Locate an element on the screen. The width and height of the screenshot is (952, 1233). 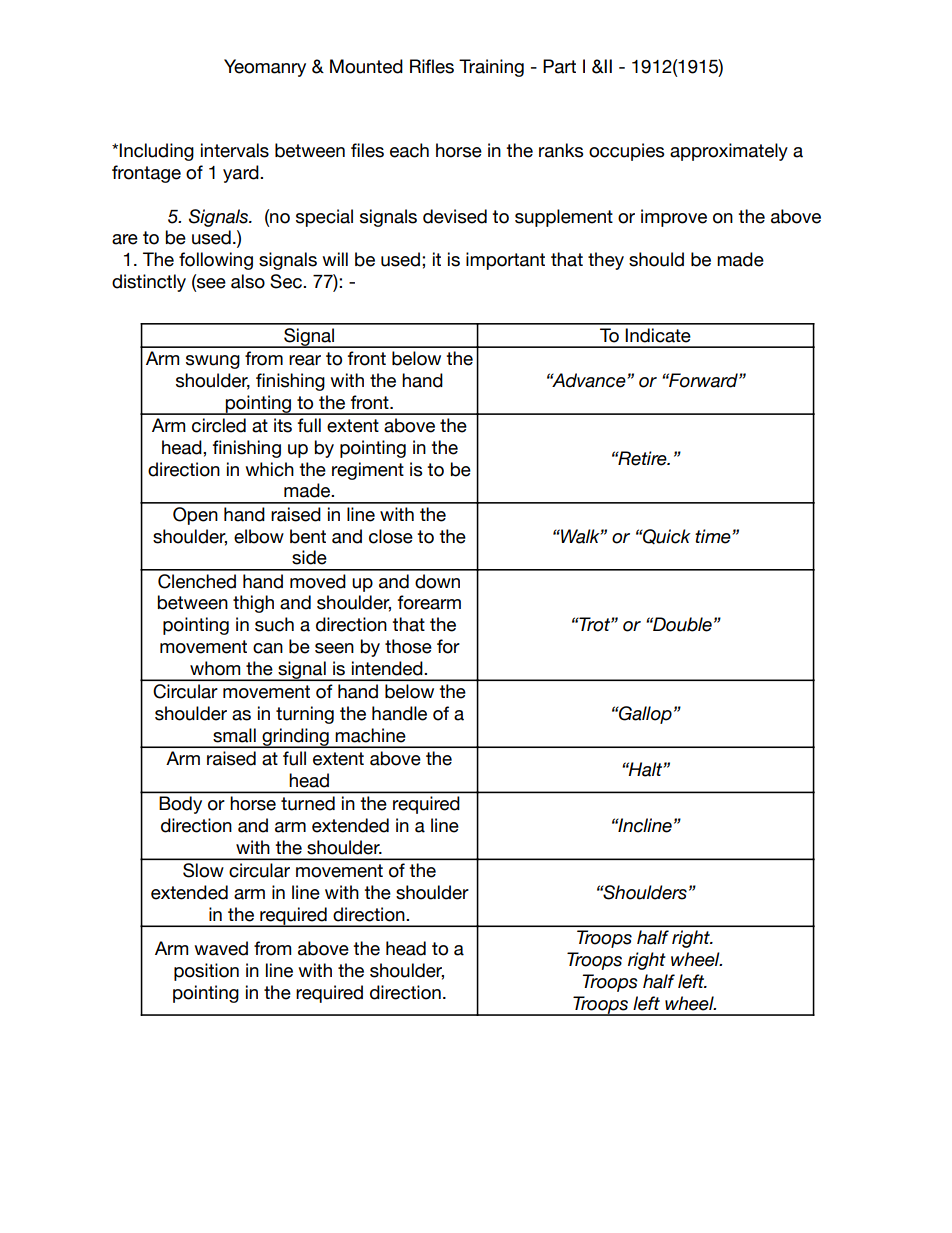
down is located at coordinates (437, 581).
